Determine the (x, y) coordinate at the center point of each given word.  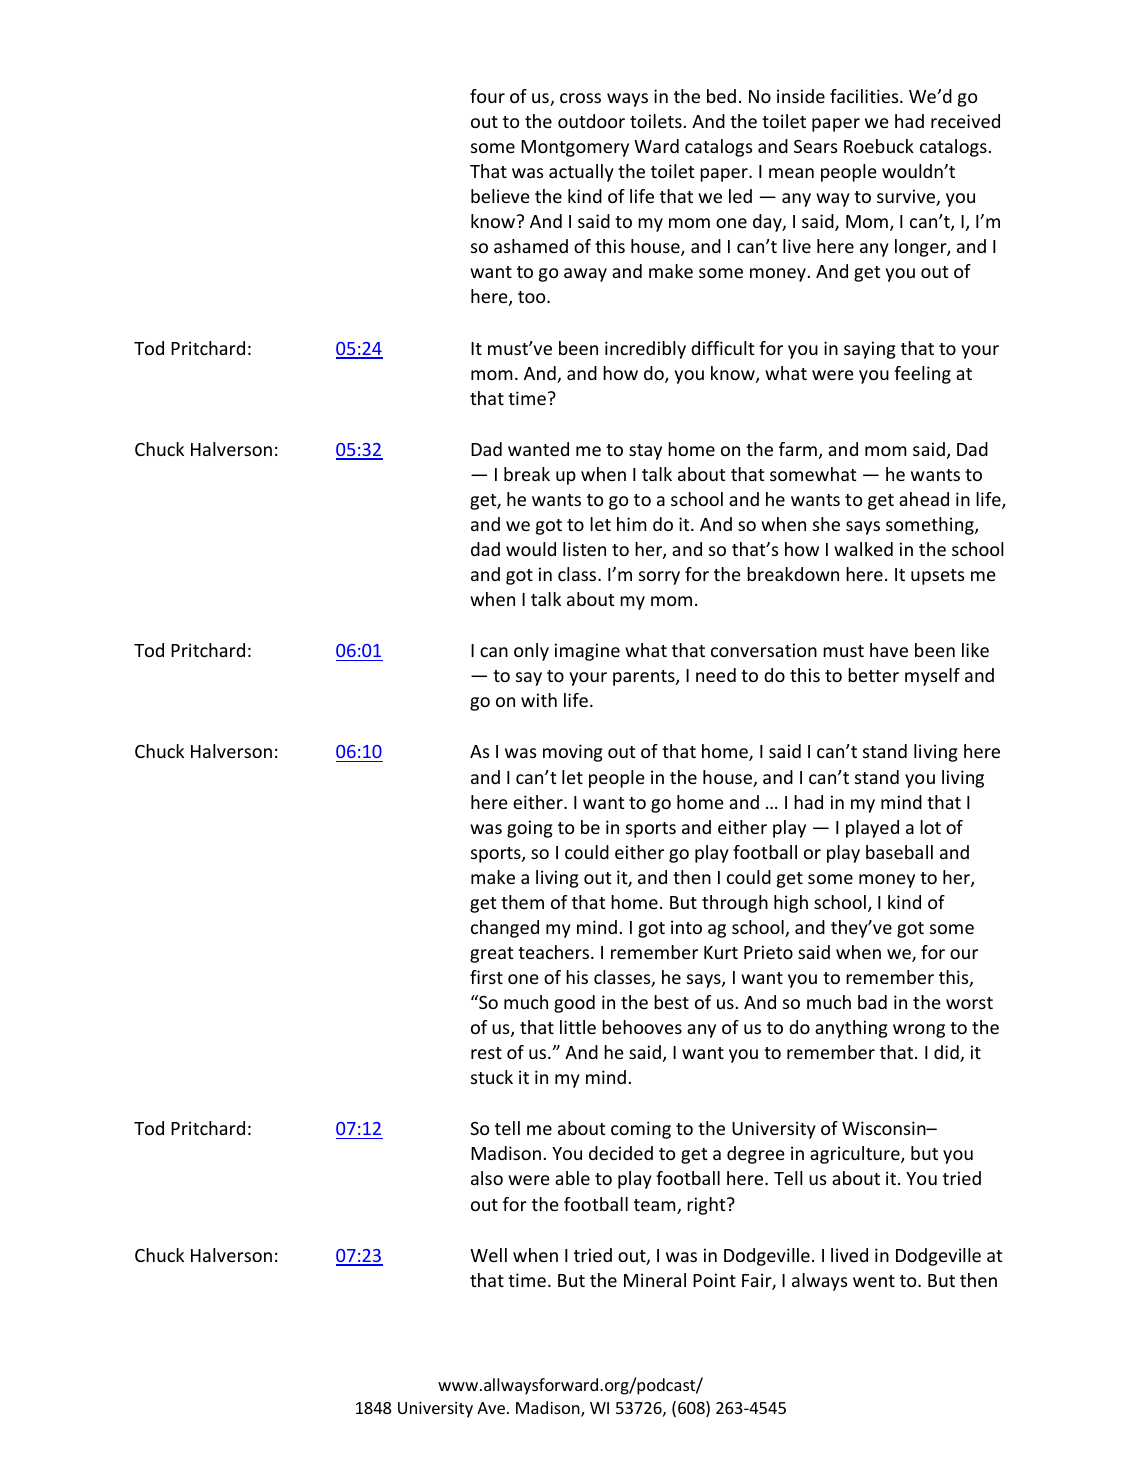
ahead (924, 499)
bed (721, 96)
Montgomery (575, 148)
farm (798, 449)
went (874, 1281)
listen (584, 549)
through (735, 904)
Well (488, 1255)
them (522, 902)
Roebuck (879, 146)
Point (714, 1280)
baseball (899, 852)
